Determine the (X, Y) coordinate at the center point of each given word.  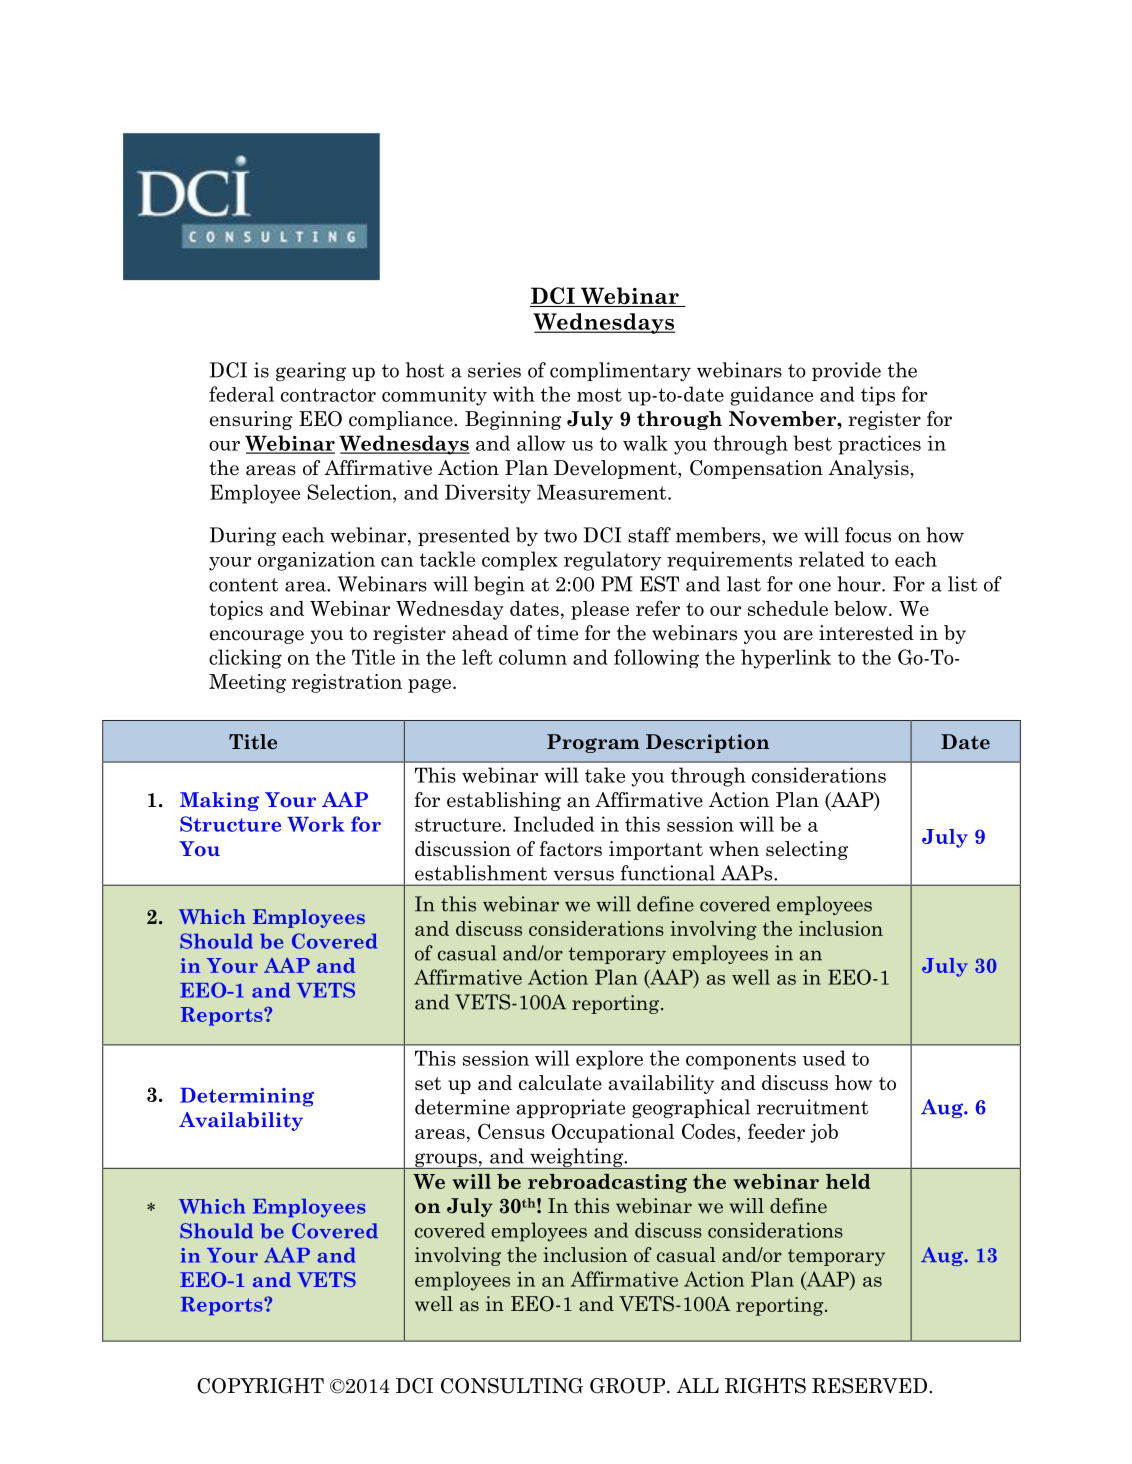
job (824, 1133)
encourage (257, 637)
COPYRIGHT (260, 1386)
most (599, 395)
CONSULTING (512, 1386)
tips (878, 396)
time (557, 633)
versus (583, 875)
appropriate (570, 1108)
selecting (807, 850)
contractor (328, 395)
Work (315, 824)
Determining (247, 1097)
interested (866, 633)
